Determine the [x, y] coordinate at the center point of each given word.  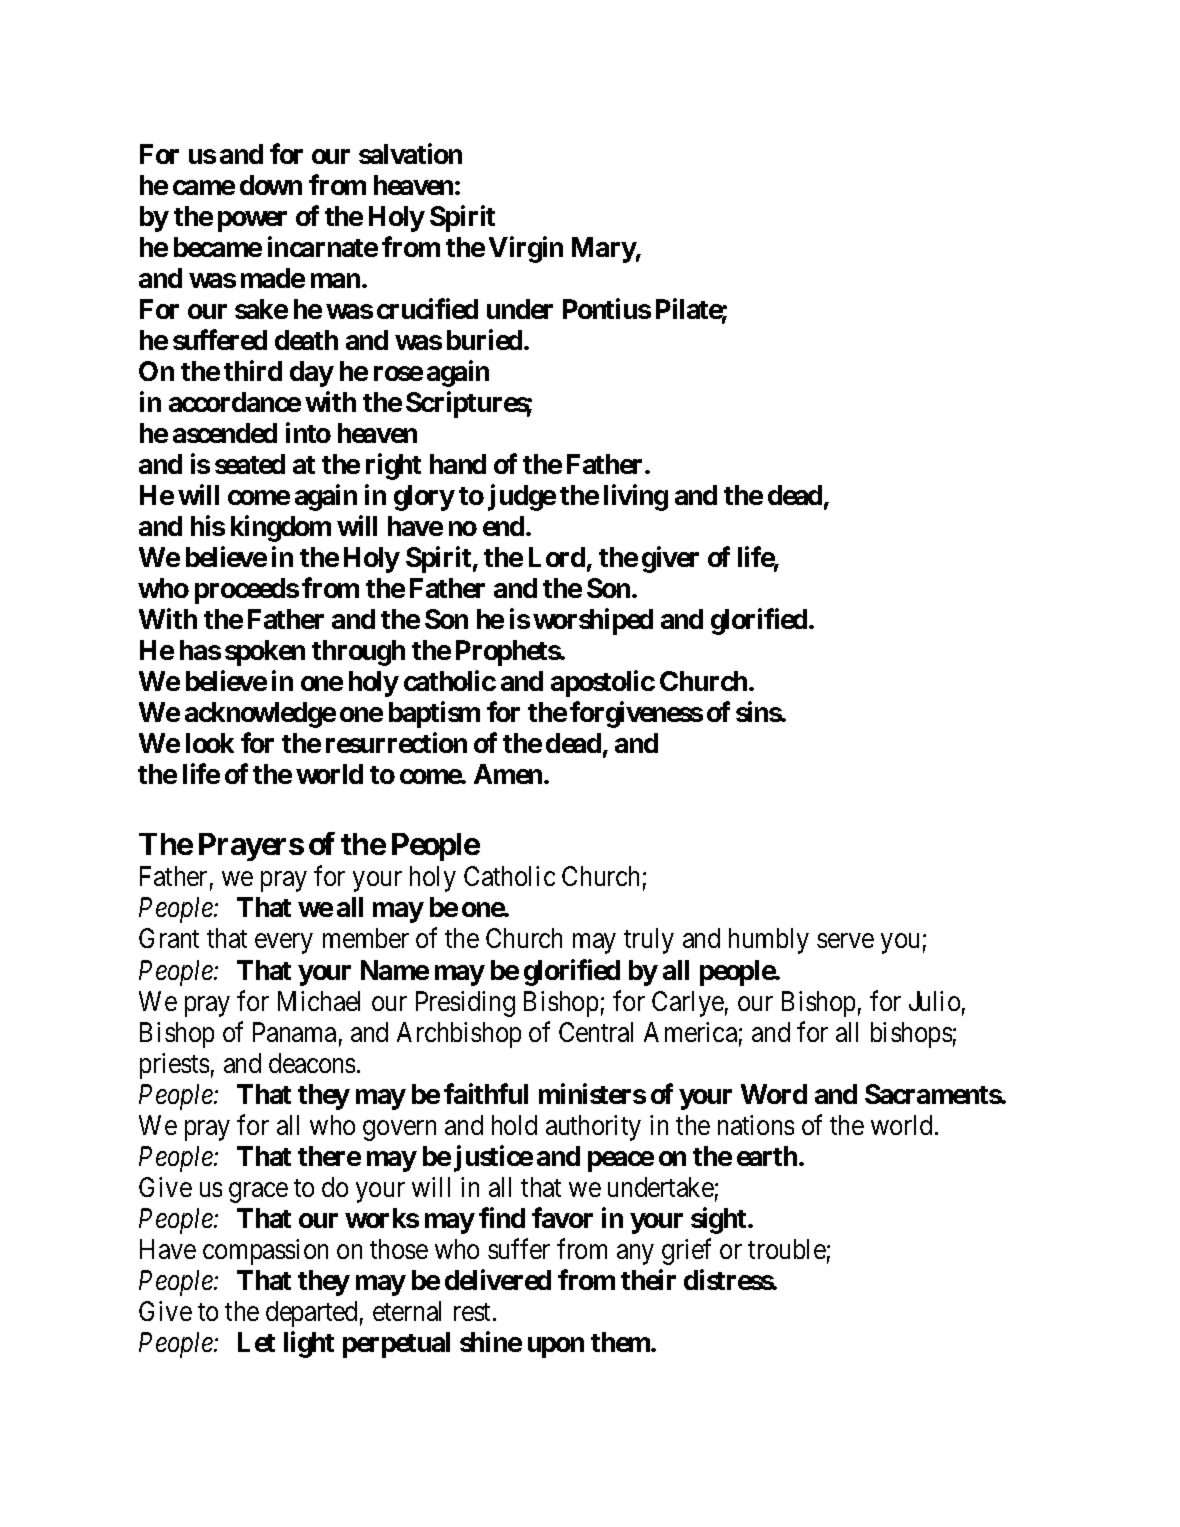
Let [256, 1342]
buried [484, 339]
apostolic [603, 684]
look [210, 743]
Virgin [526, 249]
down [271, 185]
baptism [434, 715]
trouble [787, 1249]
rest [474, 1312]
